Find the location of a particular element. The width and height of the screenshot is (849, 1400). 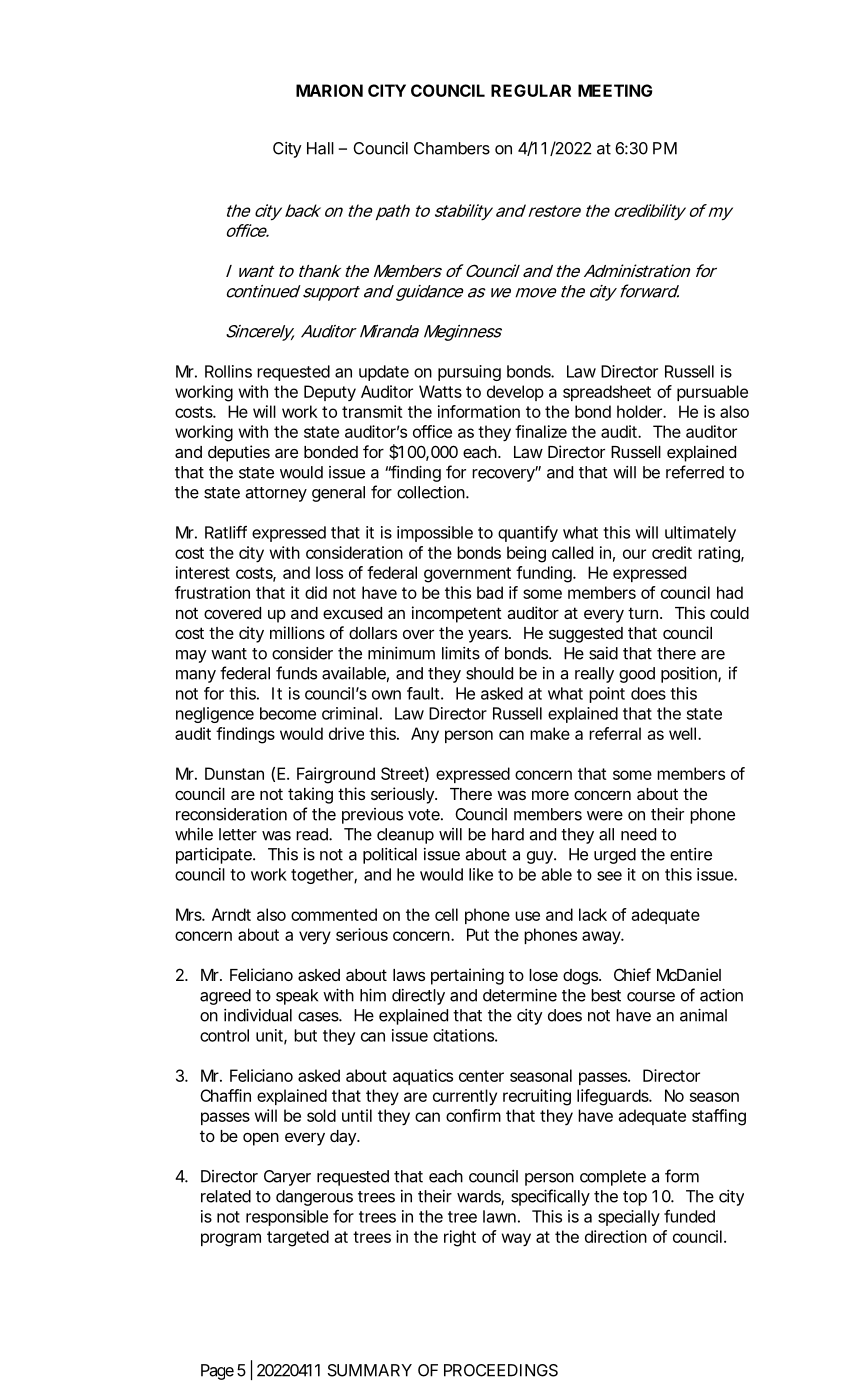

direction is located at coordinates (616, 1236).
